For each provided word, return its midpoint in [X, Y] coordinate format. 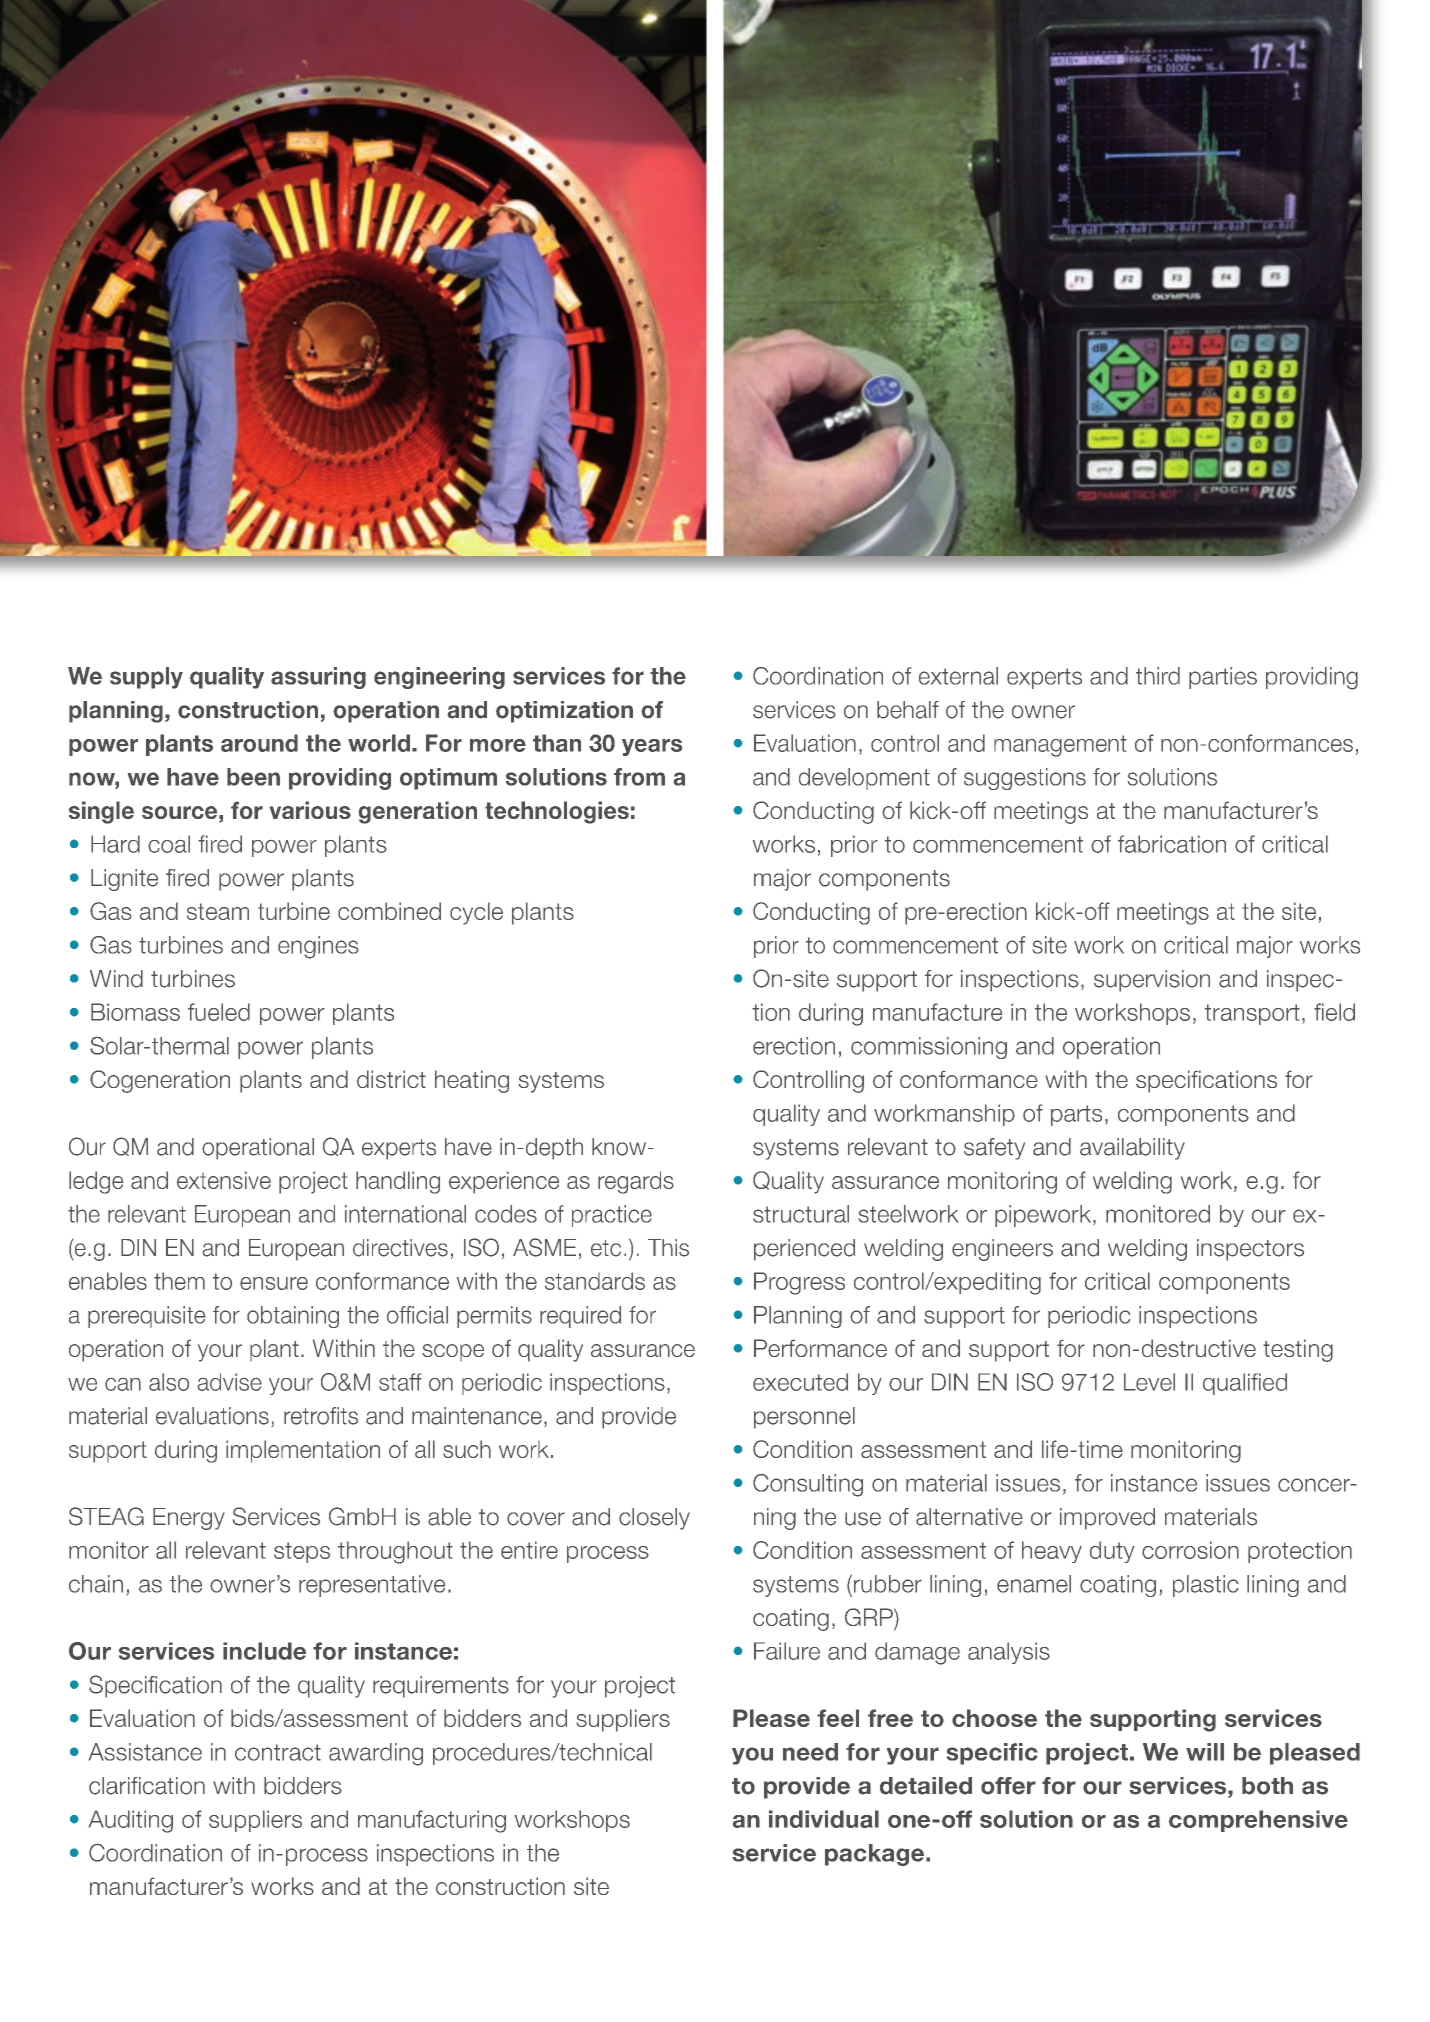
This [668, 1248]
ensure [274, 1283]
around [259, 743]
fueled [219, 1012]
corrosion [1190, 1550]
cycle [476, 913]
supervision [1152, 981]
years [652, 747]
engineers [1002, 1250]
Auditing [131, 1821]
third [1158, 676]
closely [654, 1519]
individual [824, 1819]
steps [302, 1552]
